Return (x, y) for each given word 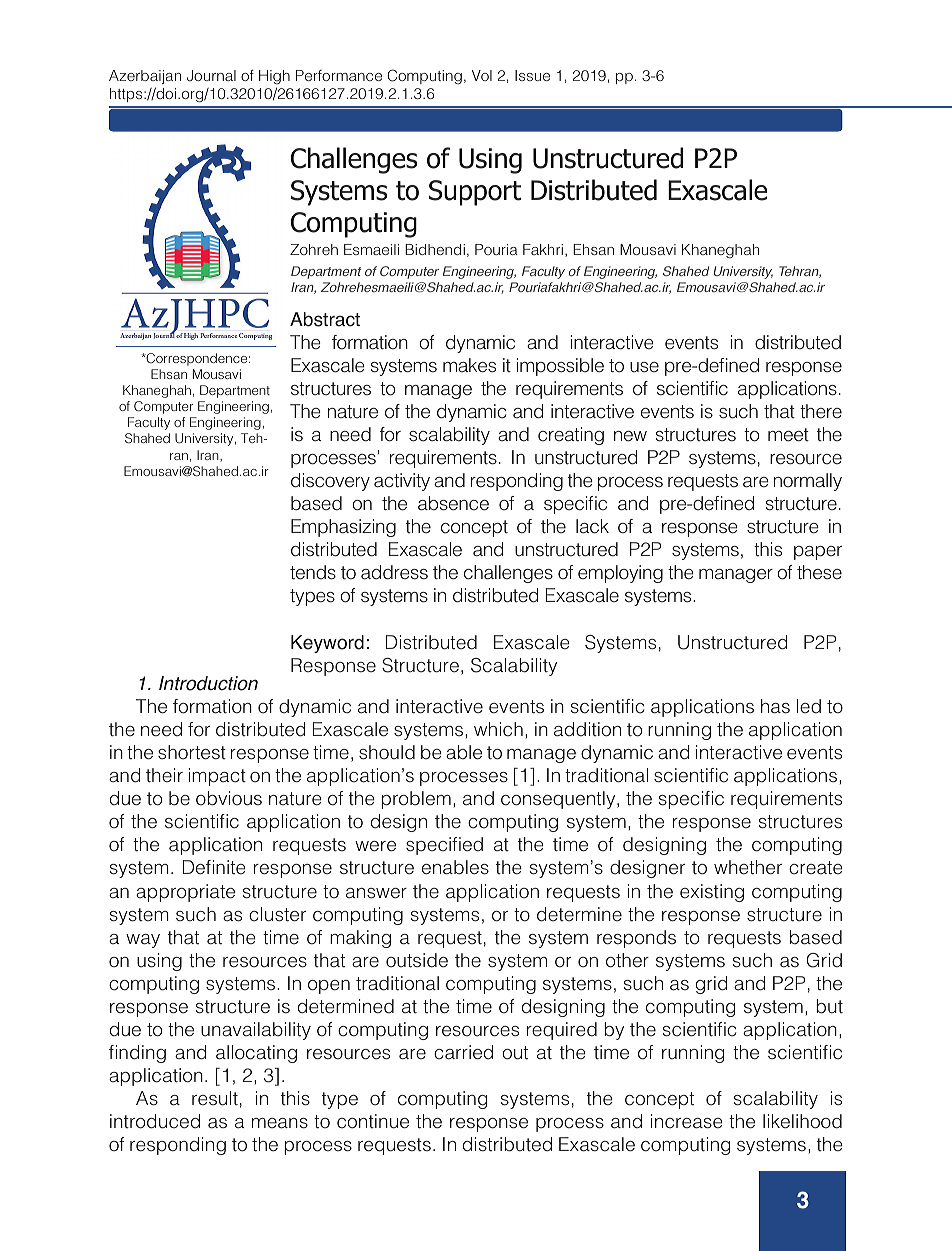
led (809, 706)
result (215, 1098)
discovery (330, 482)
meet (788, 435)
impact (217, 777)
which (498, 729)
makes (469, 365)
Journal (211, 76)
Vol (482, 75)
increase (687, 1121)
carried (463, 1052)
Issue (532, 75)
